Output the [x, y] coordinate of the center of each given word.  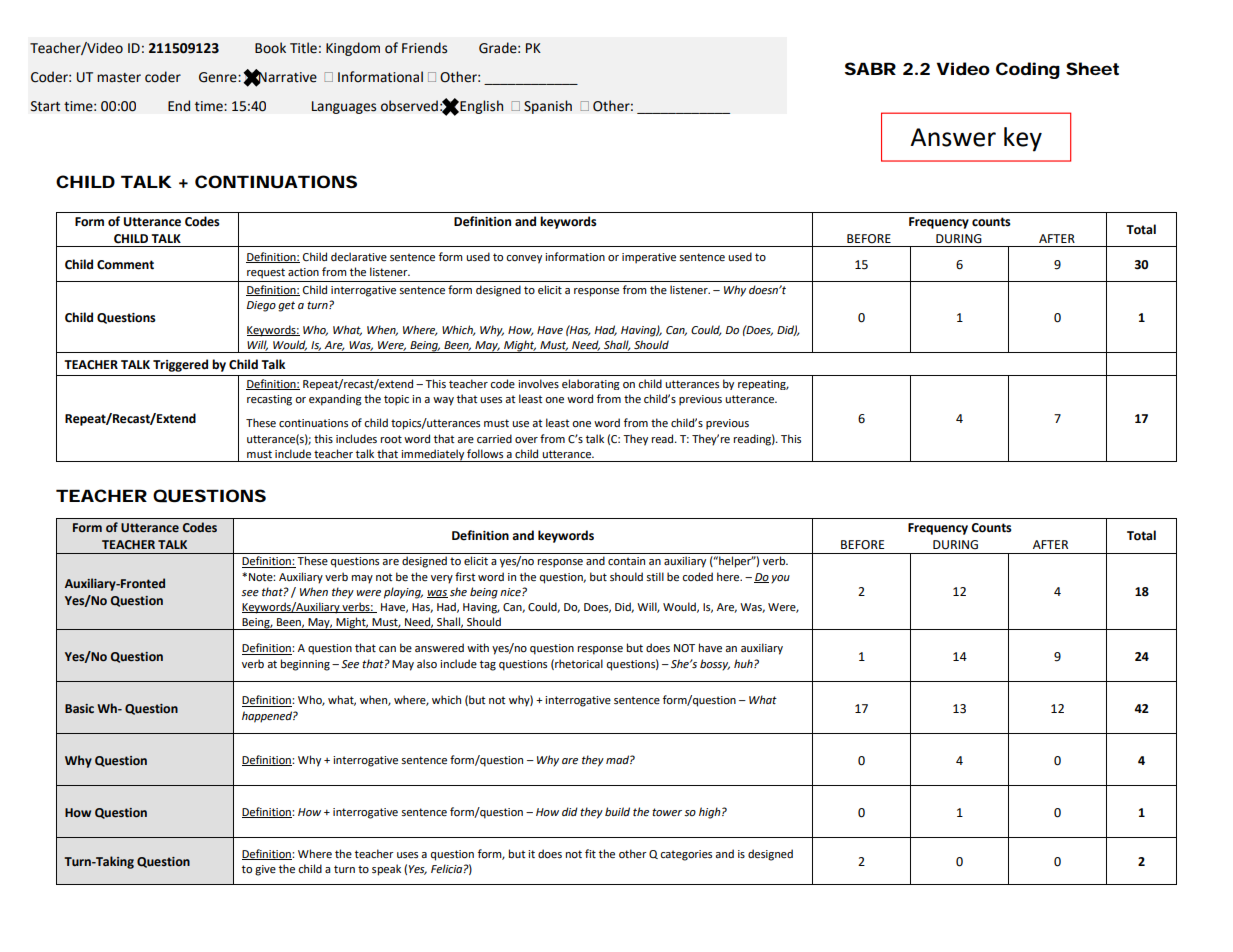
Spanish [548, 107]
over [526, 440]
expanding [335, 400]
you [780, 579]
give [265, 870]
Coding [1028, 70]
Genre [219, 77]
